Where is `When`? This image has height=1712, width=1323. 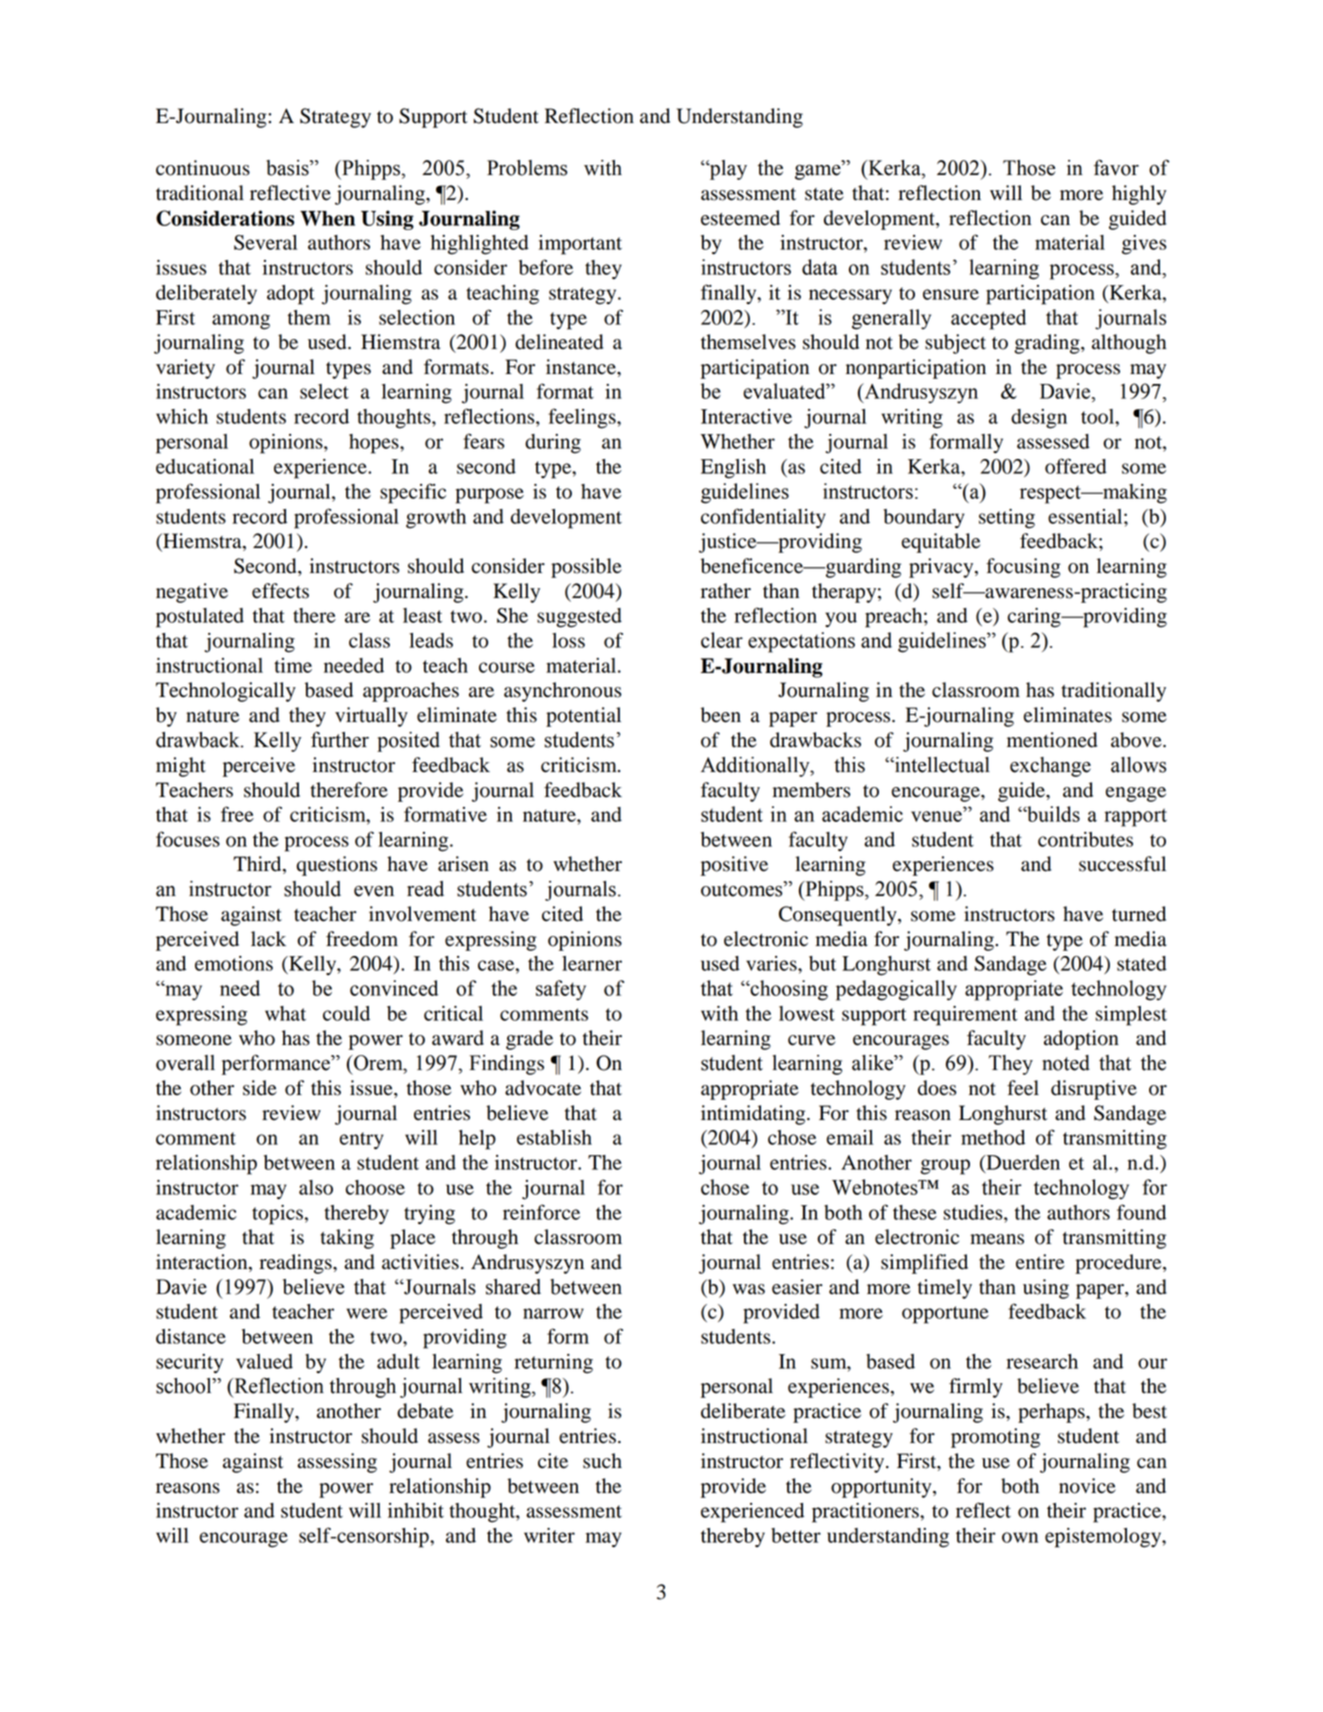 When is located at coordinates (327, 218).
